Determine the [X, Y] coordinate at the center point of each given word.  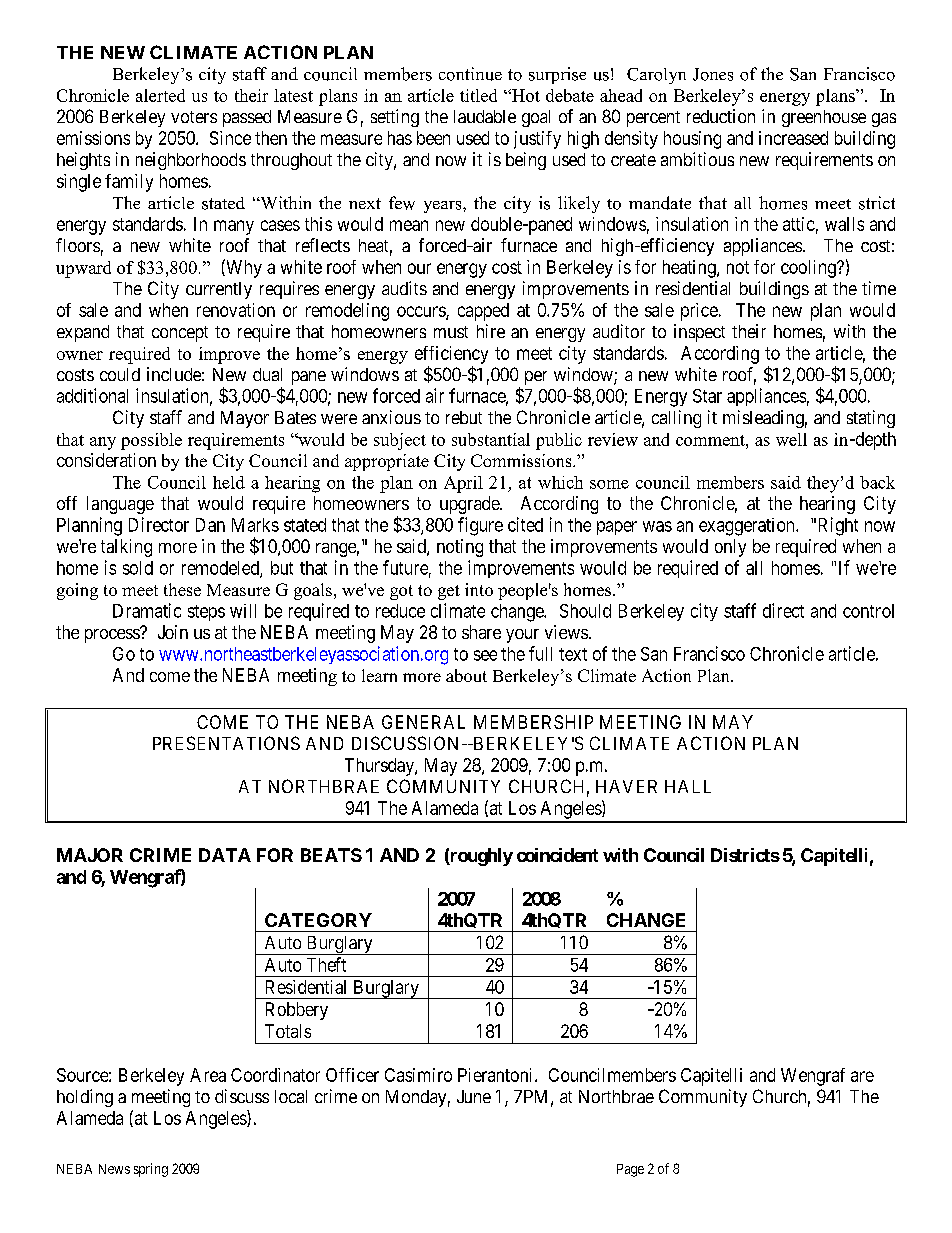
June [474, 1096]
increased [793, 138]
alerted [160, 95]
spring [151, 1170]
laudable [485, 116]
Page [630, 1170]
